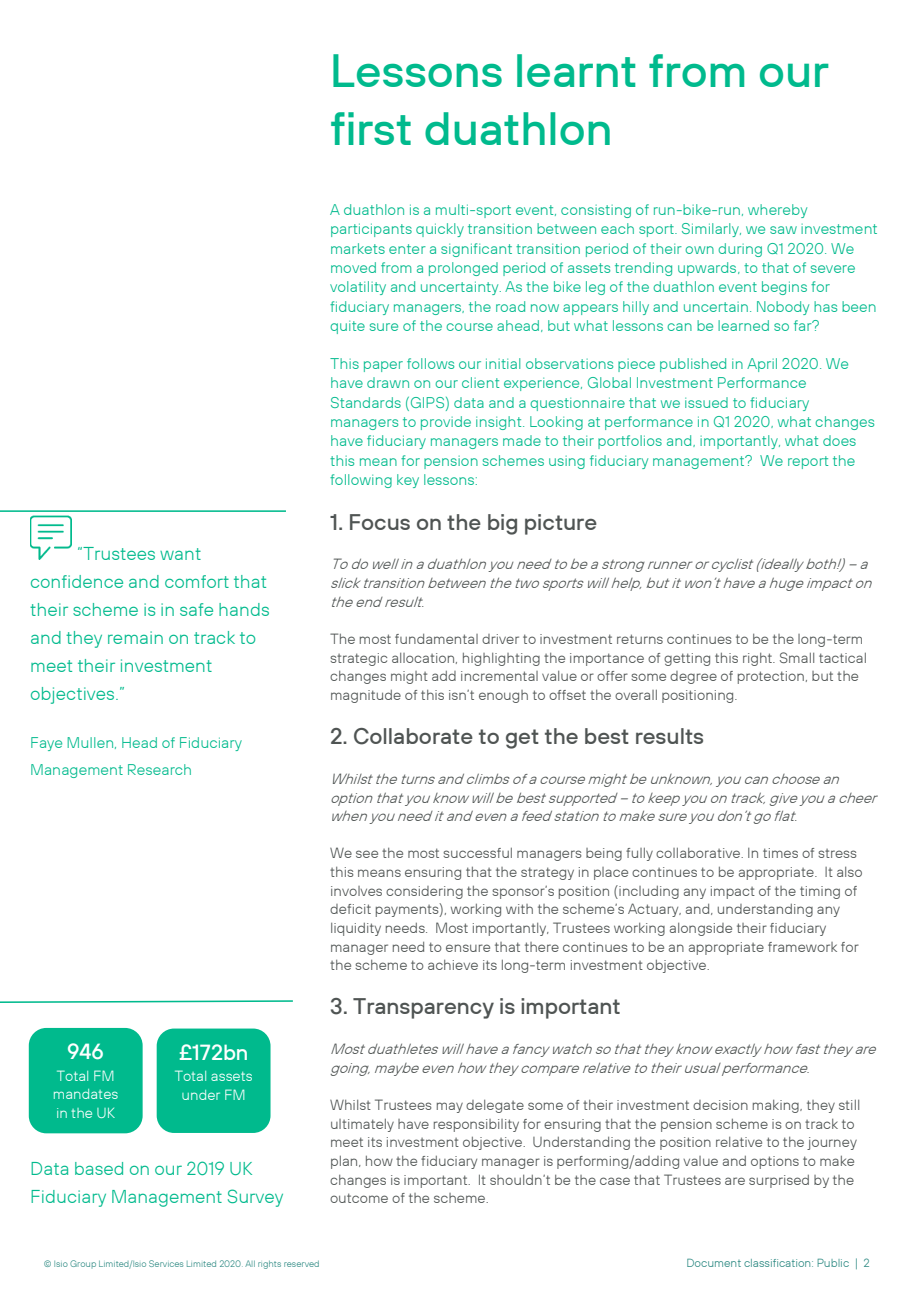 The image size is (924, 1308). I want to click on whereby, so click(777, 211).
